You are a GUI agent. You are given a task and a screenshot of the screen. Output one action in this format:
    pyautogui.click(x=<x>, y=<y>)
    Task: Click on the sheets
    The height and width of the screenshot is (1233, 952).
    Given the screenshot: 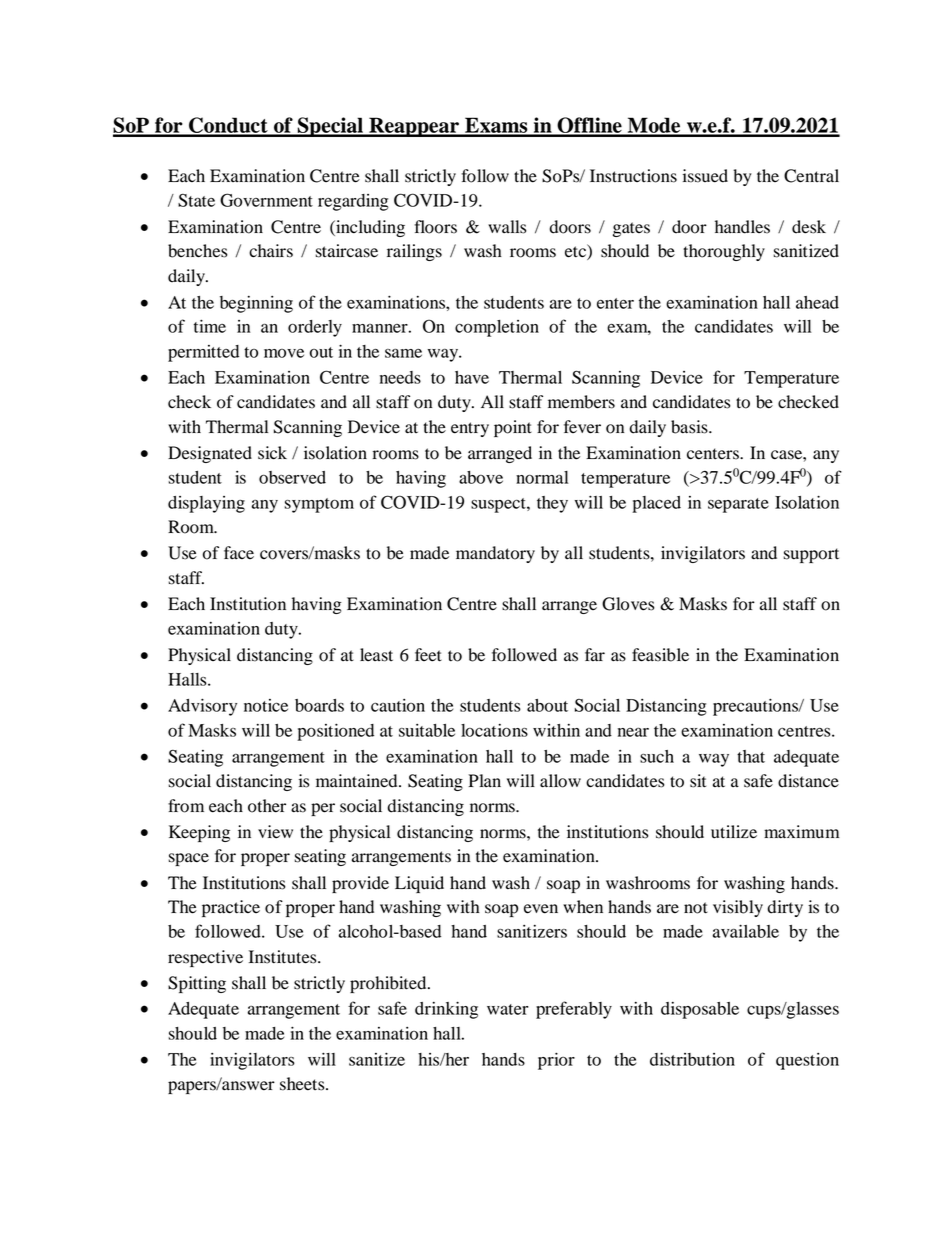 What is the action you would take?
    pyautogui.click(x=303, y=1084)
